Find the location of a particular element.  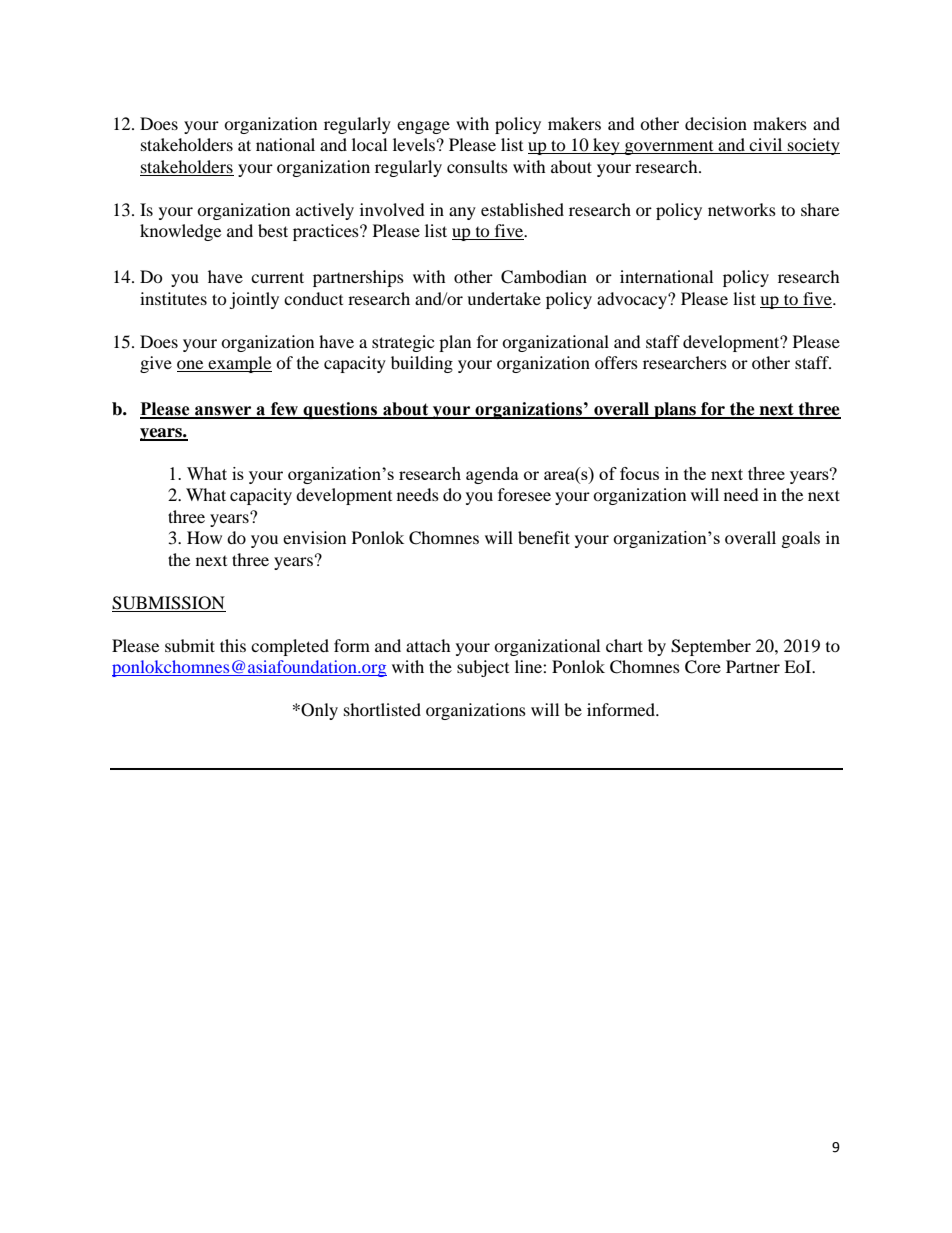

building is located at coordinates (422, 364).
